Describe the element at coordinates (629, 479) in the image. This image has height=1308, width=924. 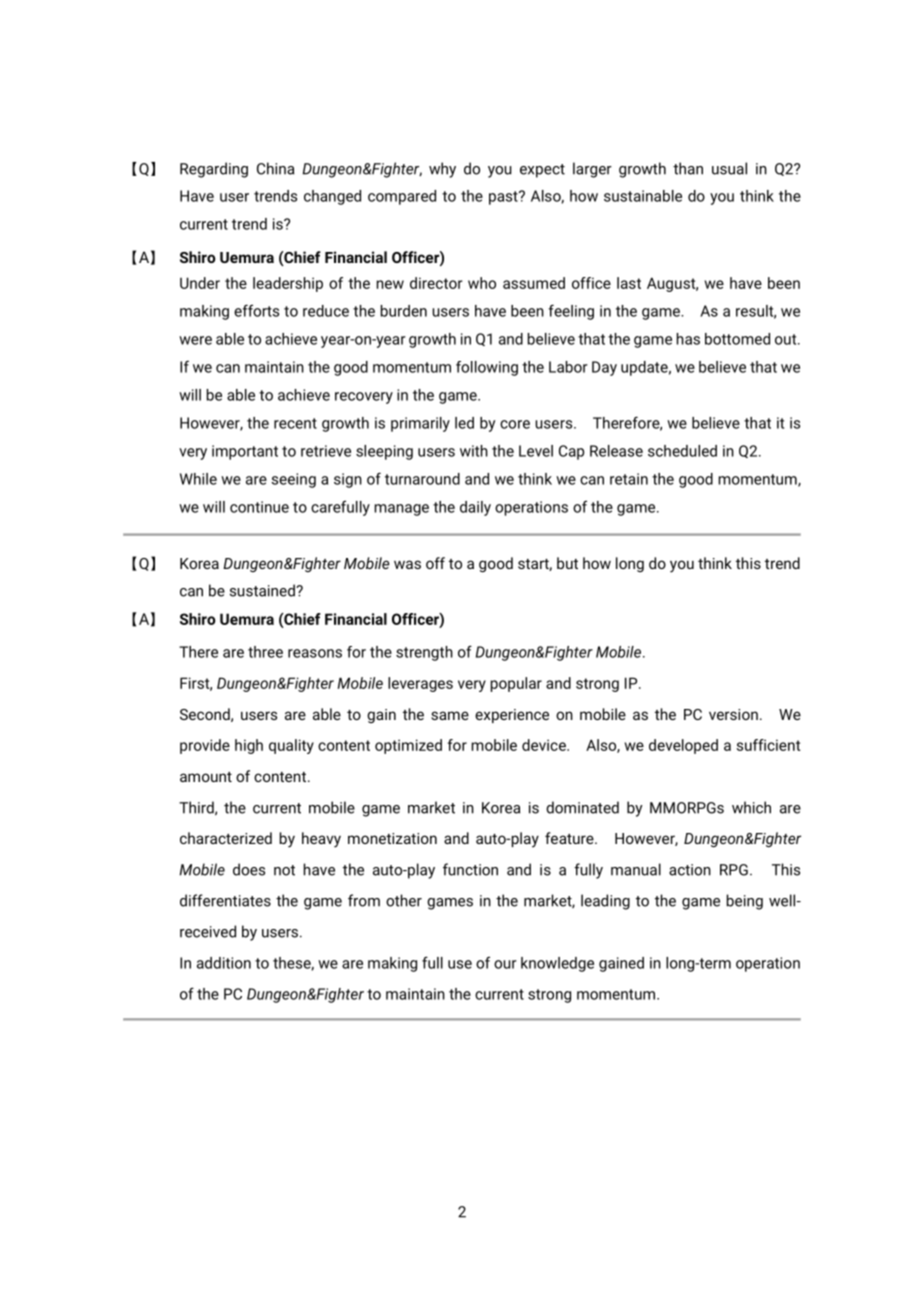
I see `retain` at that location.
